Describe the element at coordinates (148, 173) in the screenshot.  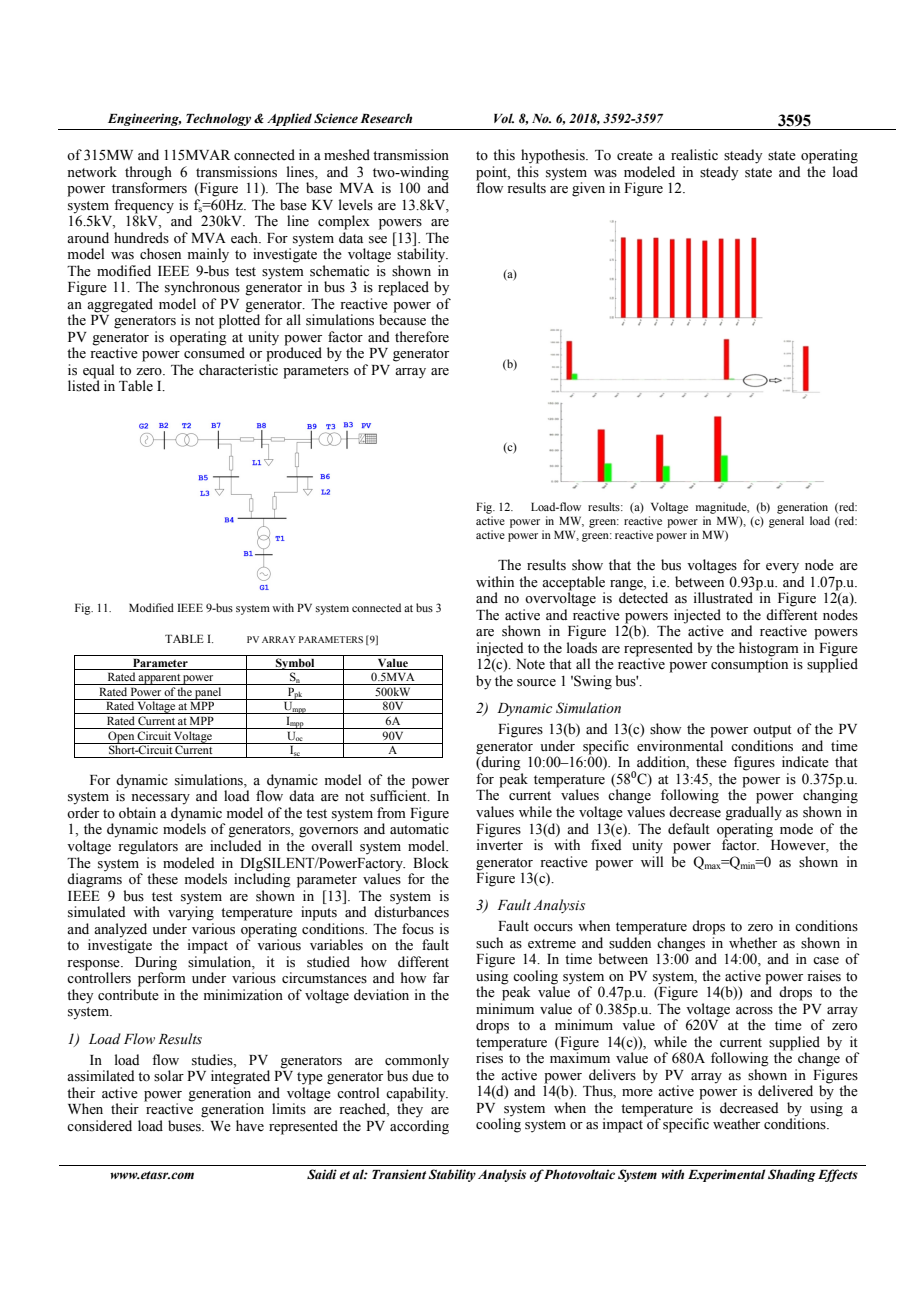
I see `through` at that location.
